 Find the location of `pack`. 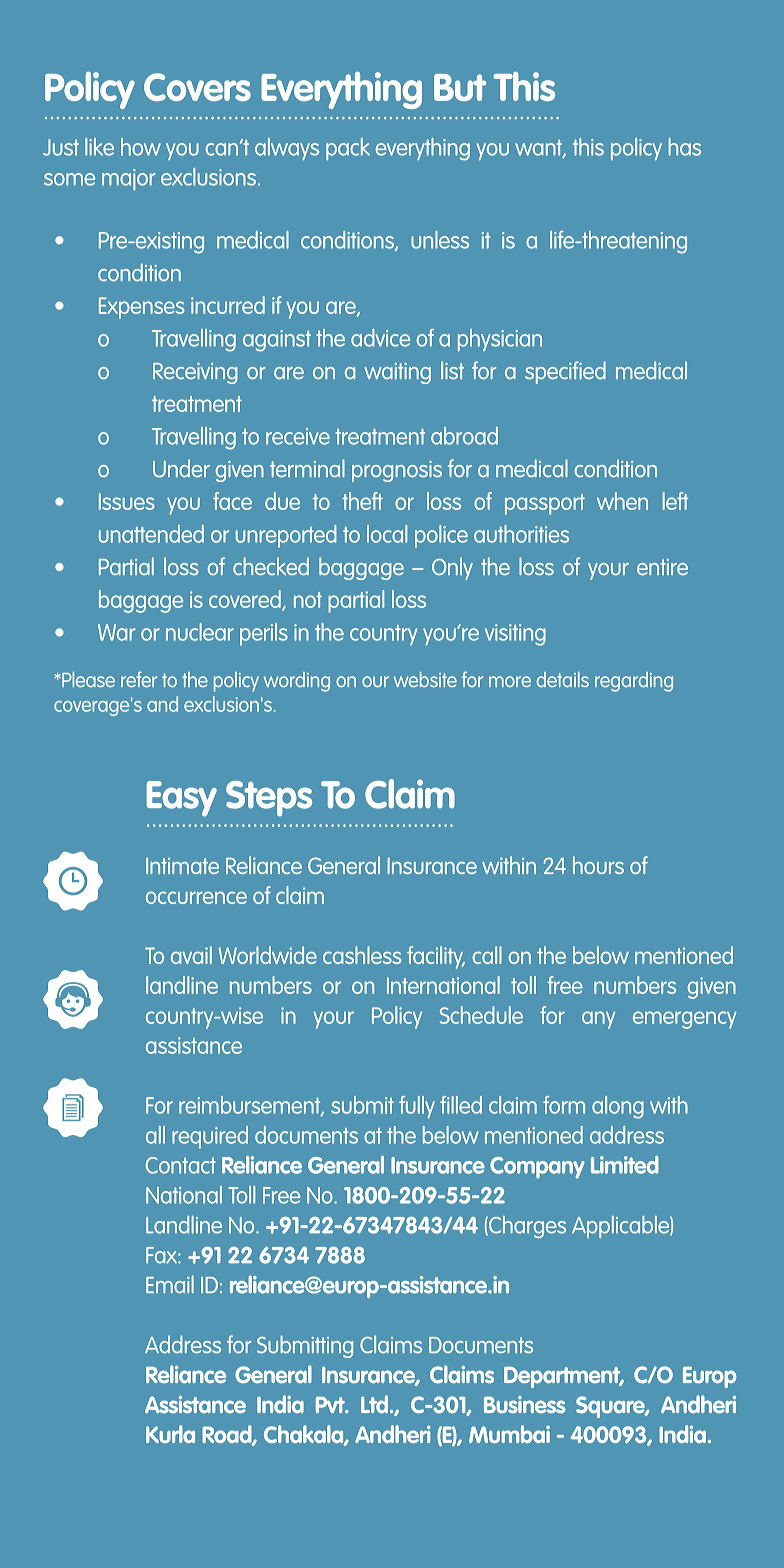

pack is located at coordinates (348, 149).
